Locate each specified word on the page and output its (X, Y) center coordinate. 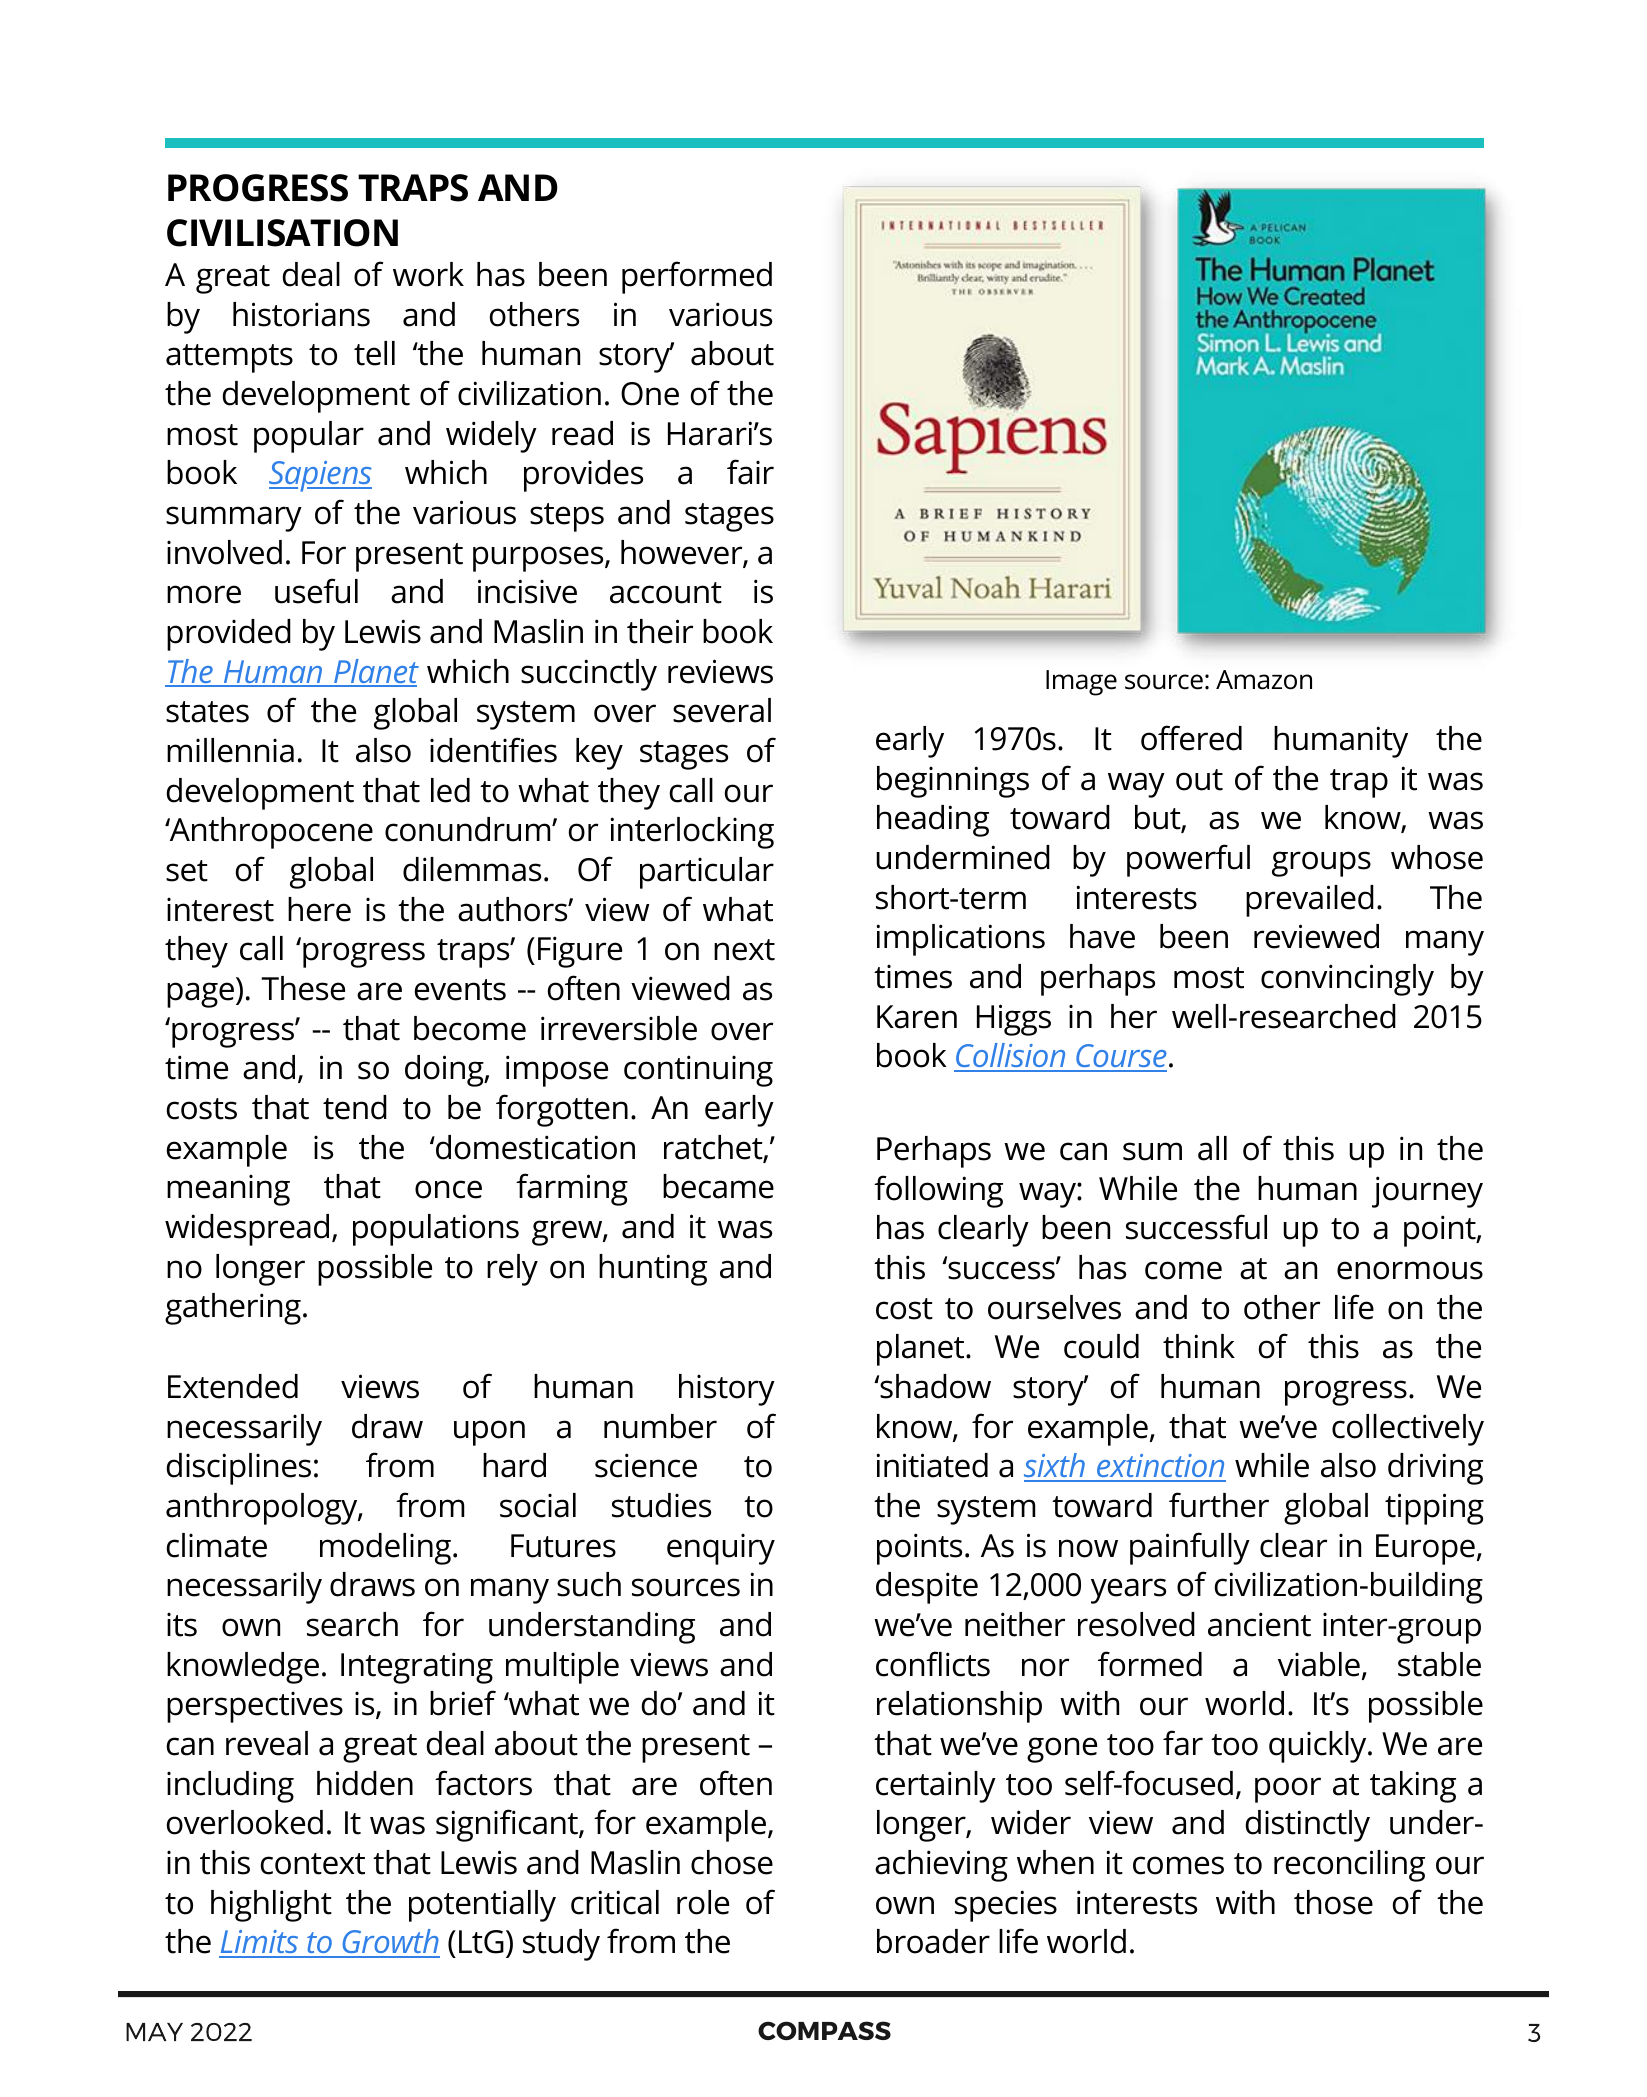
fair (750, 472)
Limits (260, 1943)
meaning (228, 1190)
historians (301, 314)
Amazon (1264, 680)
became (718, 1186)
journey (1427, 1192)
